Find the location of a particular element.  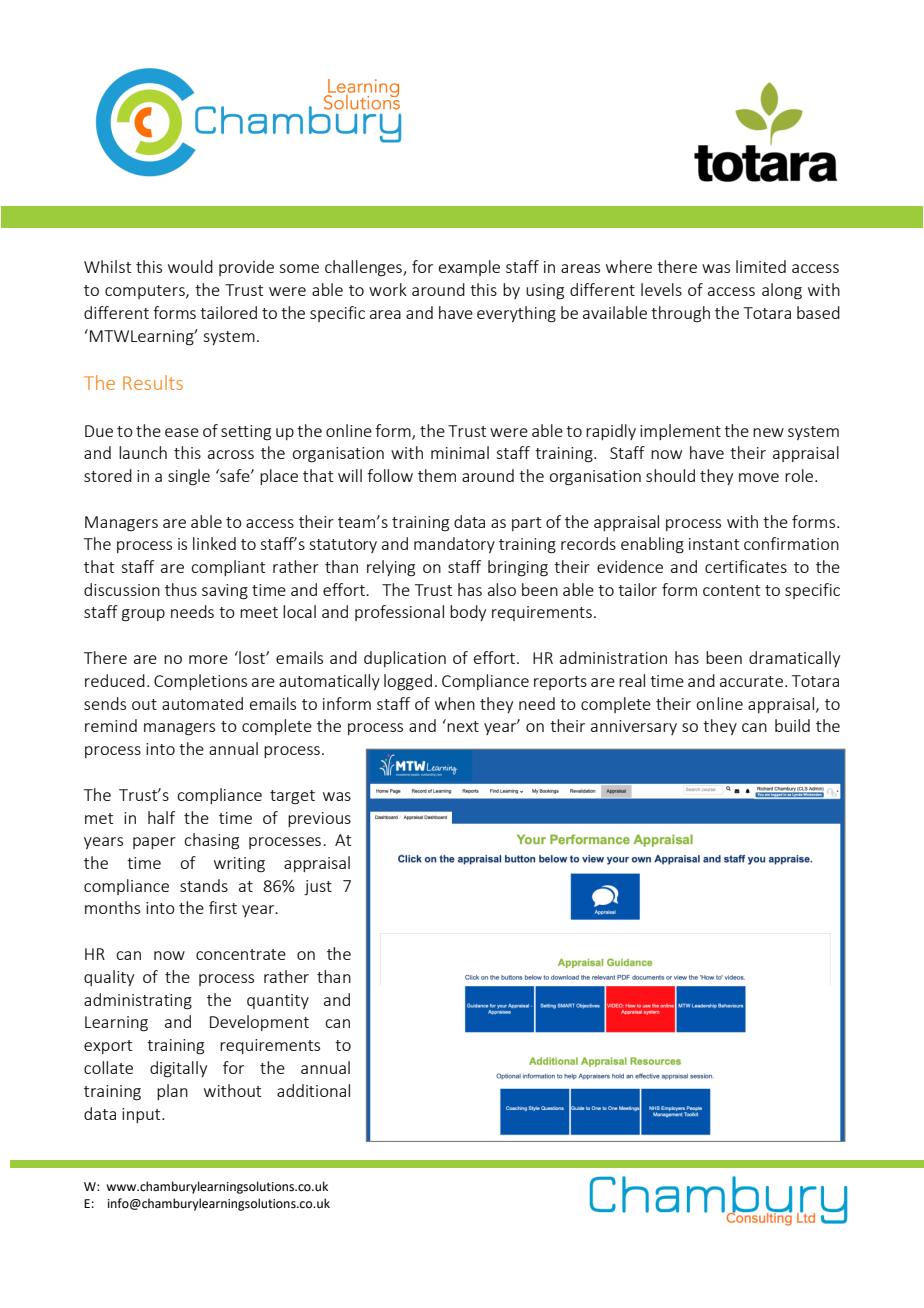

quantity is located at coordinates (278, 1001).
